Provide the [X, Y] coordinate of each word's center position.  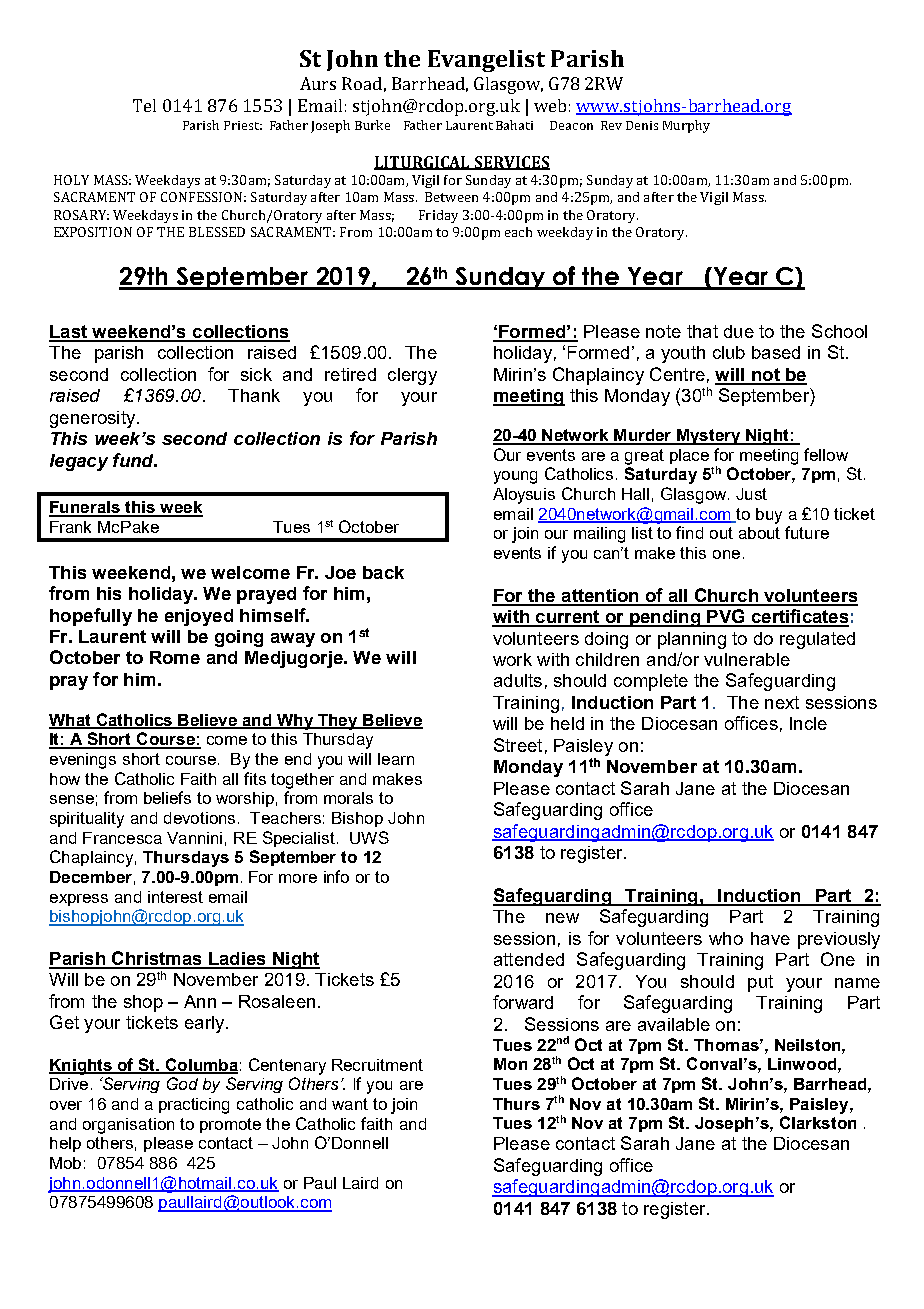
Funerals [85, 508]
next [782, 702]
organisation [128, 1126]
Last [69, 333]
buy [769, 516]
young [515, 477]
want [350, 1104]
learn [396, 759]
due [739, 331]
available [674, 1024]
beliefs [167, 797]
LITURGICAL [423, 163]
